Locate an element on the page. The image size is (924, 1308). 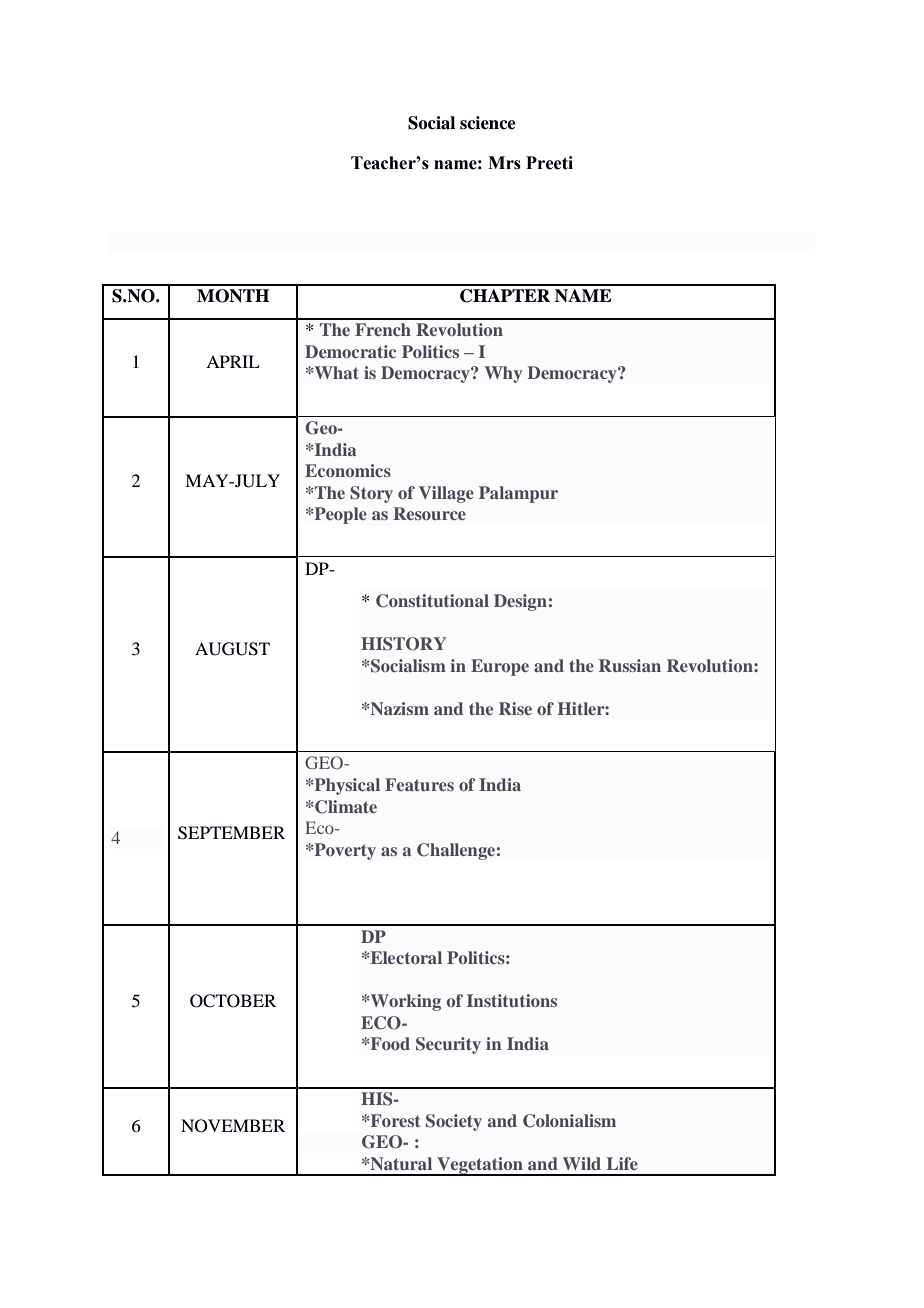
NOVEMBER is located at coordinates (233, 1126).
